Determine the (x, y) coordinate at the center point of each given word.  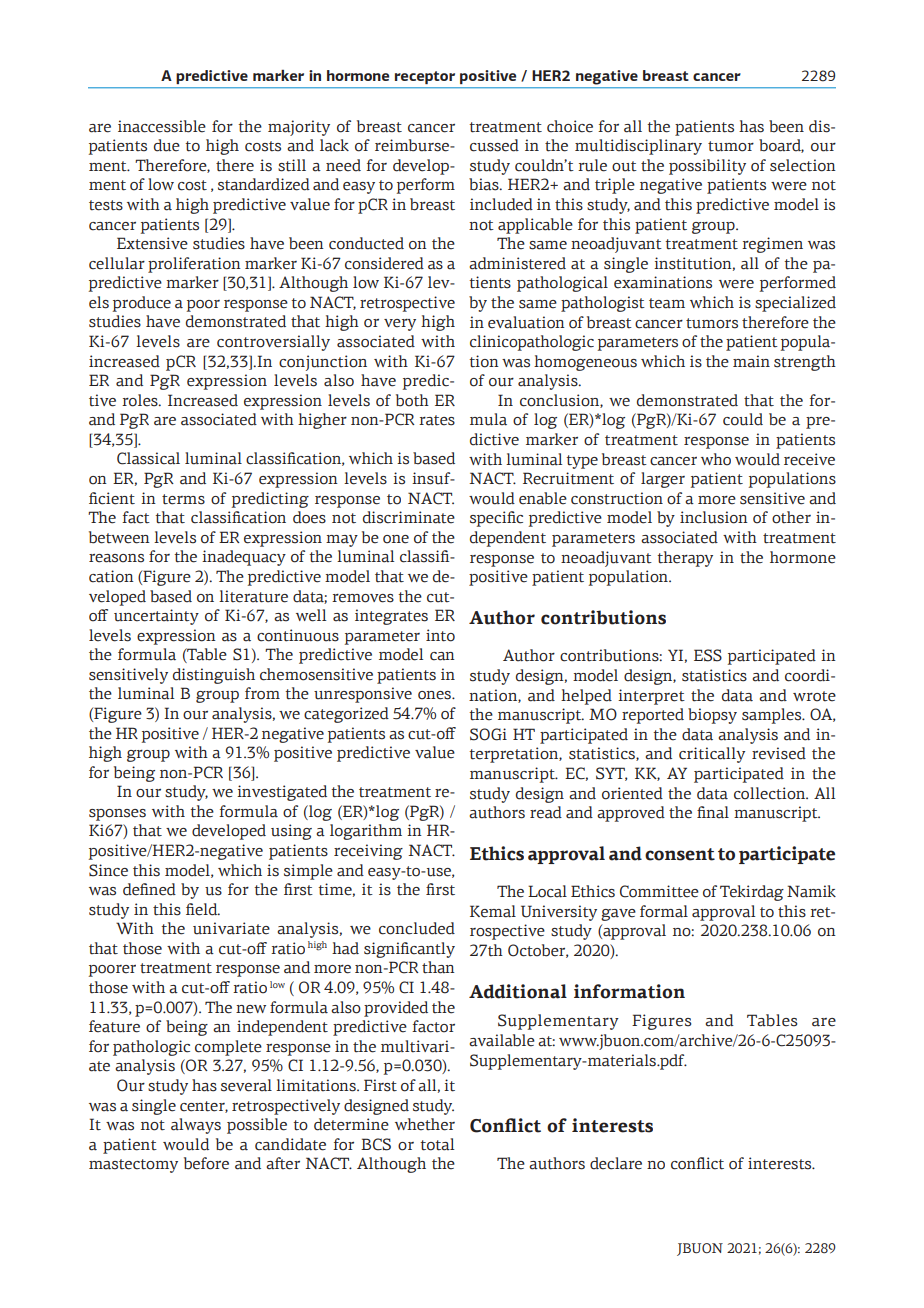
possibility (707, 167)
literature (253, 596)
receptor (425, 77)
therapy (685, 559)
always (196, 1126)
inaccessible (162, 126)
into (440, 635)
